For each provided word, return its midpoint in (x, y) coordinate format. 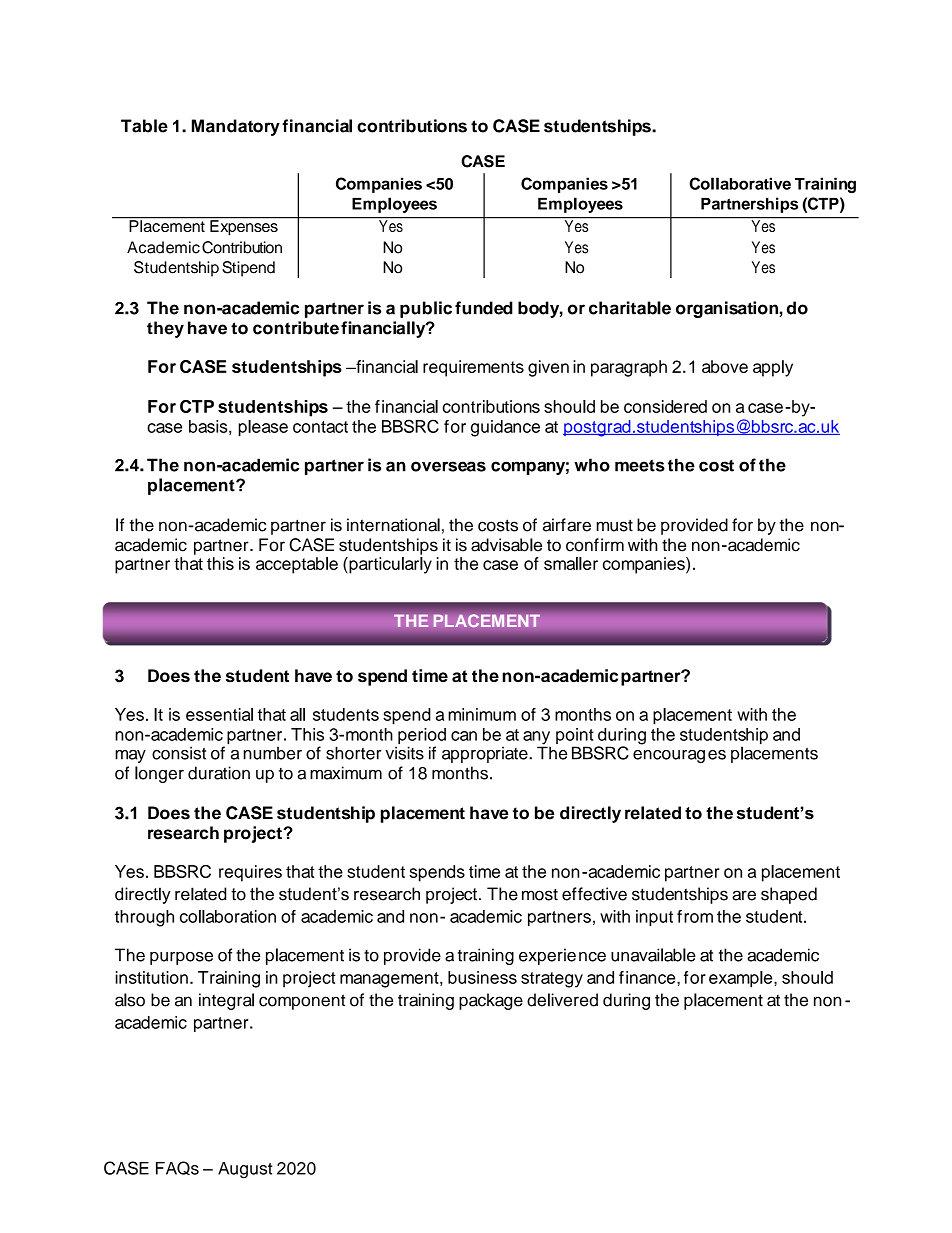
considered (665, 406)
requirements (473, 368)
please (263, 428)
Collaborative (740, 183)
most (540, 894)
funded (484, 308)
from (695, 916)
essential (219, 714)
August (245, 1170)
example (742, 979)
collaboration (228, 916)
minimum (482, 714)
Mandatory (236, 127)
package (491, 1001)
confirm (595, 545)
